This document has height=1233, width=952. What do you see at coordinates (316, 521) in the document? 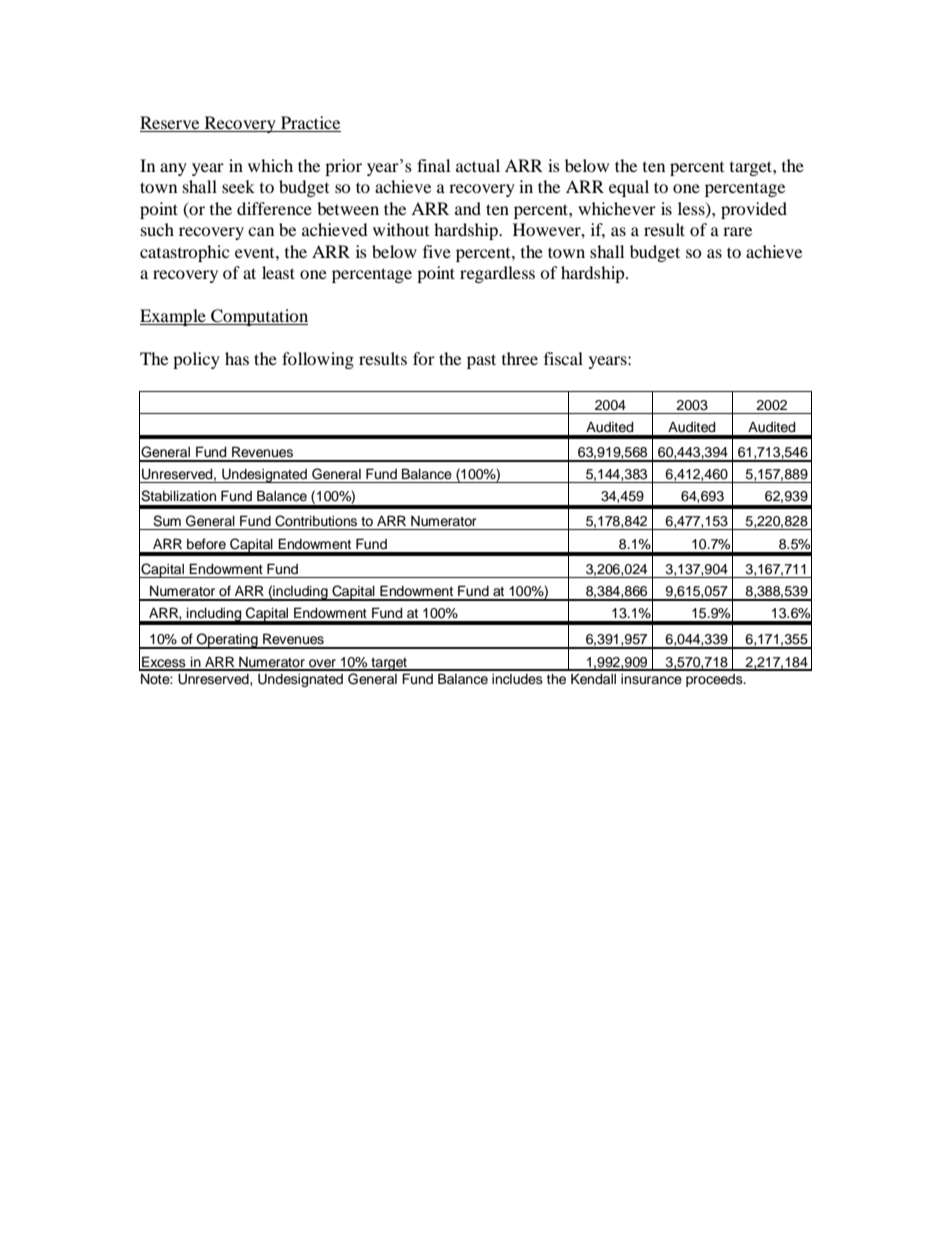
I see `Contributions` at bounding box center [316, 521].
